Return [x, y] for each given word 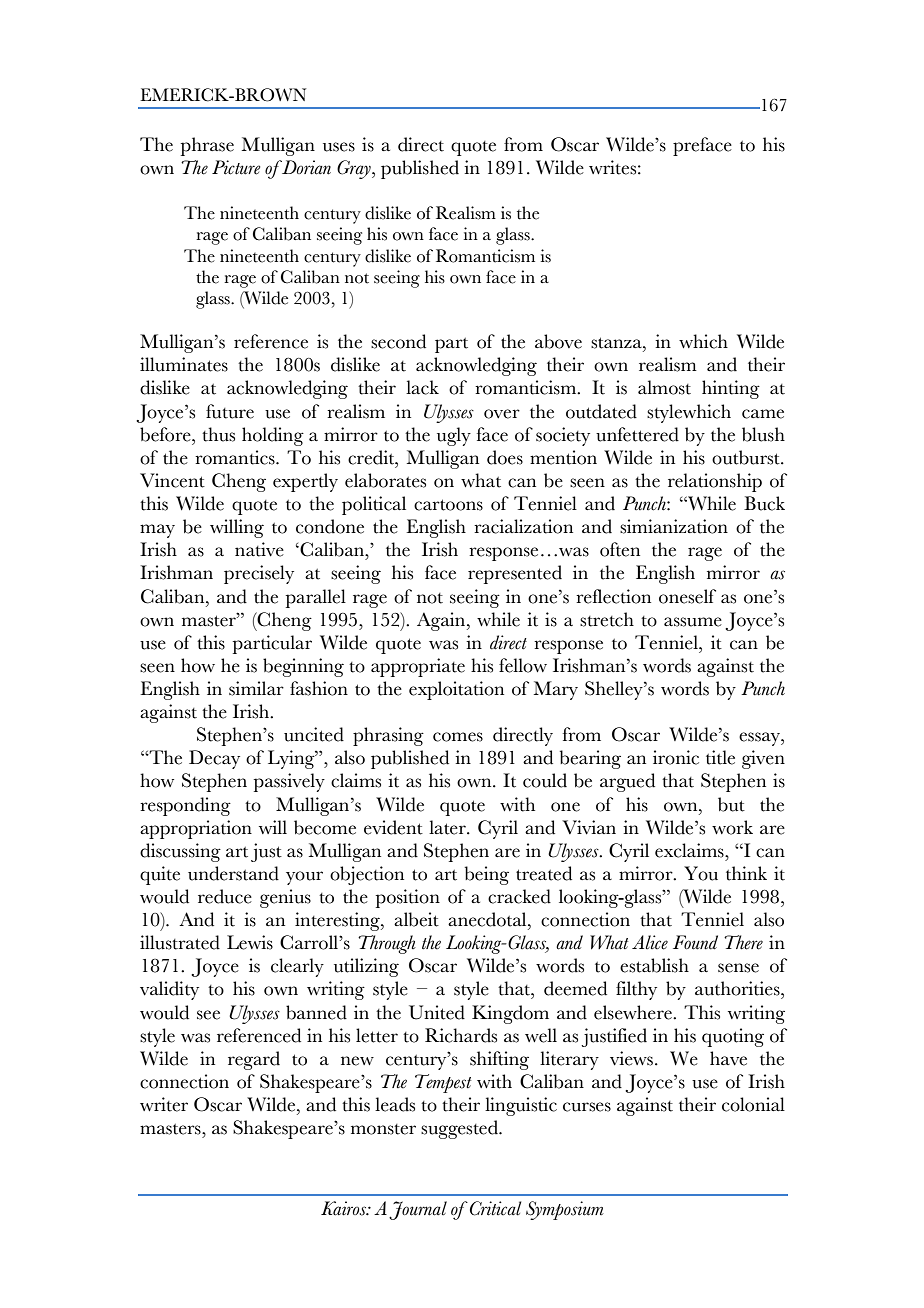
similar [256, 688]
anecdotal [488, 919]
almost [664, 387]
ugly [454, 436]
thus [218, 434]
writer [164, 1104]
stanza [617, 343]
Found [695, 942]
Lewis [250, 942]
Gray [355, 169]
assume [693, 622]
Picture [236, 167]
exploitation [456, 690]
